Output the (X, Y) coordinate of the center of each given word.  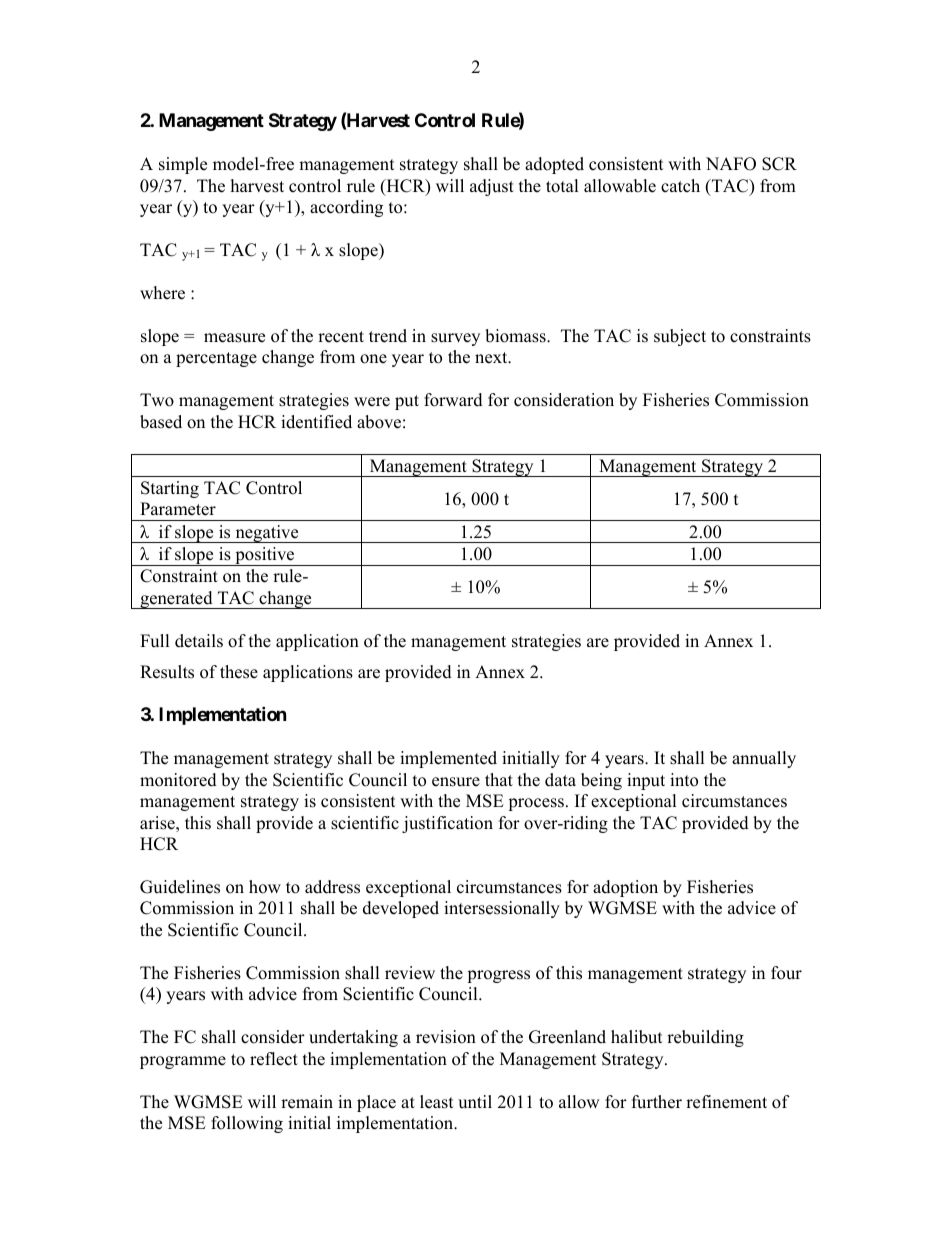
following (247, 1124)
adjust (492, 187)
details (199, 641)
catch (680, 186)
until (475, 1102)
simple (183, 165)
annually (764, 759)
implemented (448, 759)
